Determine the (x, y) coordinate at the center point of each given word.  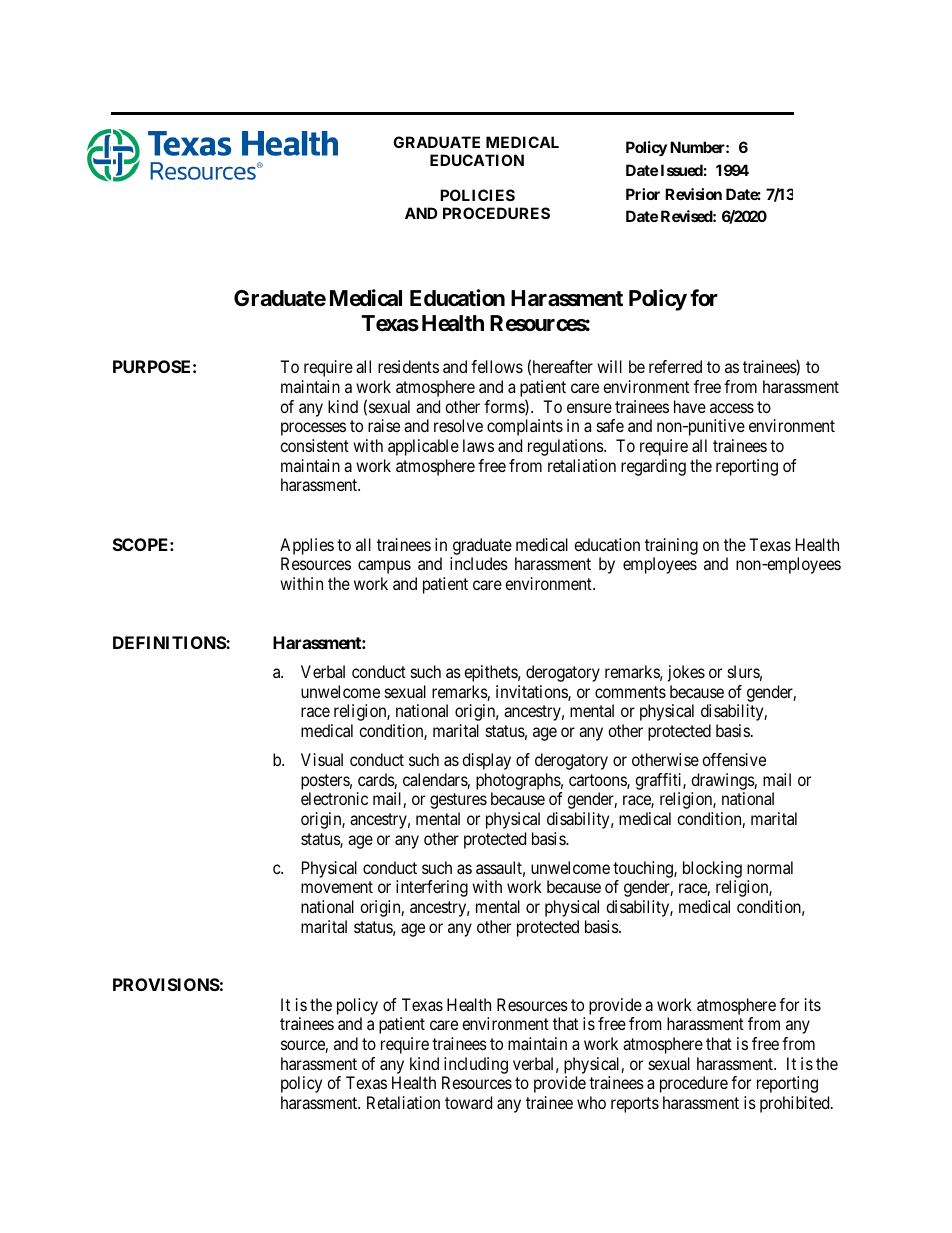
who (591, 1102)
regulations (566, 447)
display (486, 761)
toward (468, 1102)
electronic (334, 798)
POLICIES (477, 195)
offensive (734, 759)
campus (384, 567)
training (671, 546)
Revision (693, 194)
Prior (643, 194)
